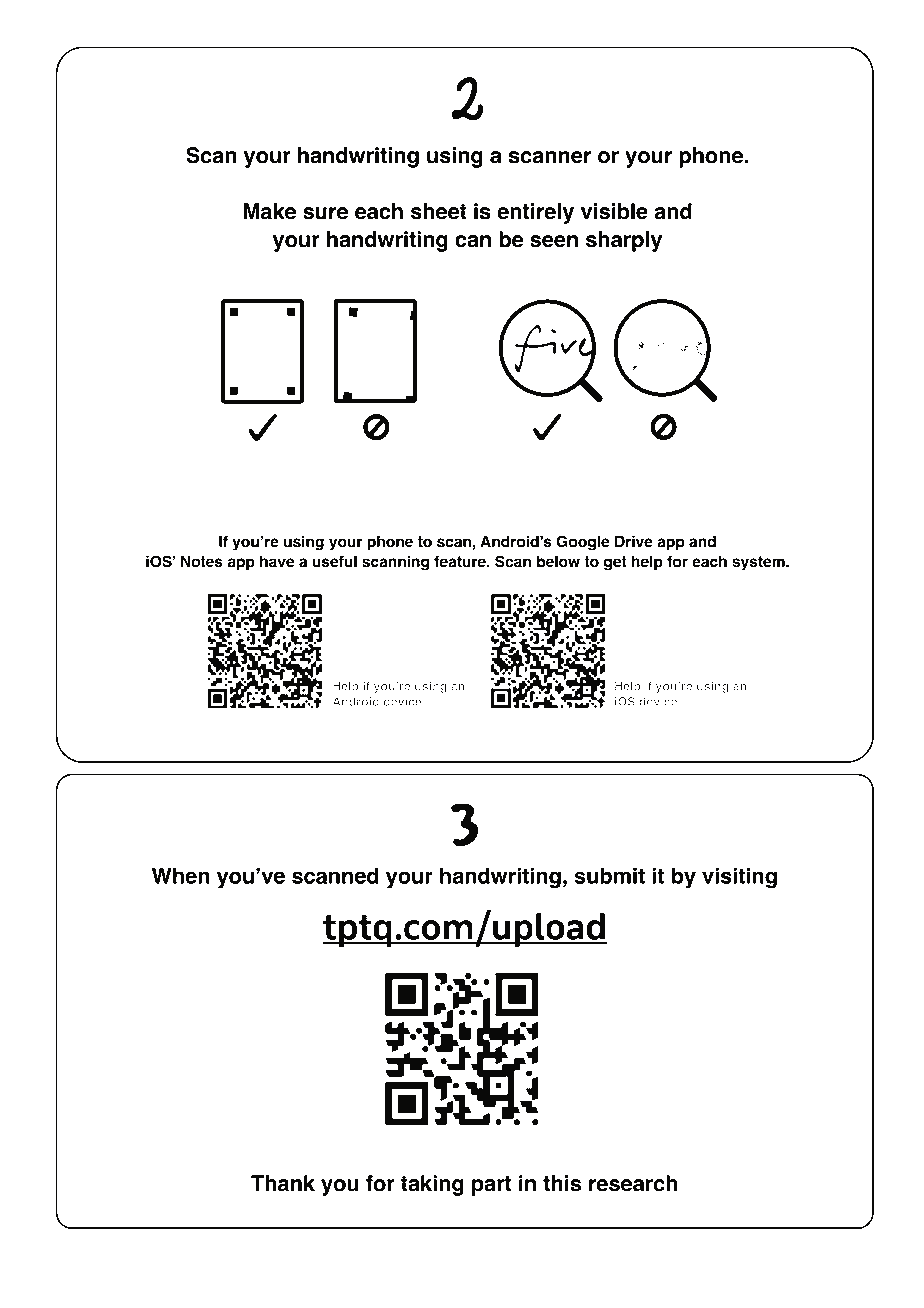 This page has height=1308, width=924. I want to click on Learn, so click(630, 1258).
